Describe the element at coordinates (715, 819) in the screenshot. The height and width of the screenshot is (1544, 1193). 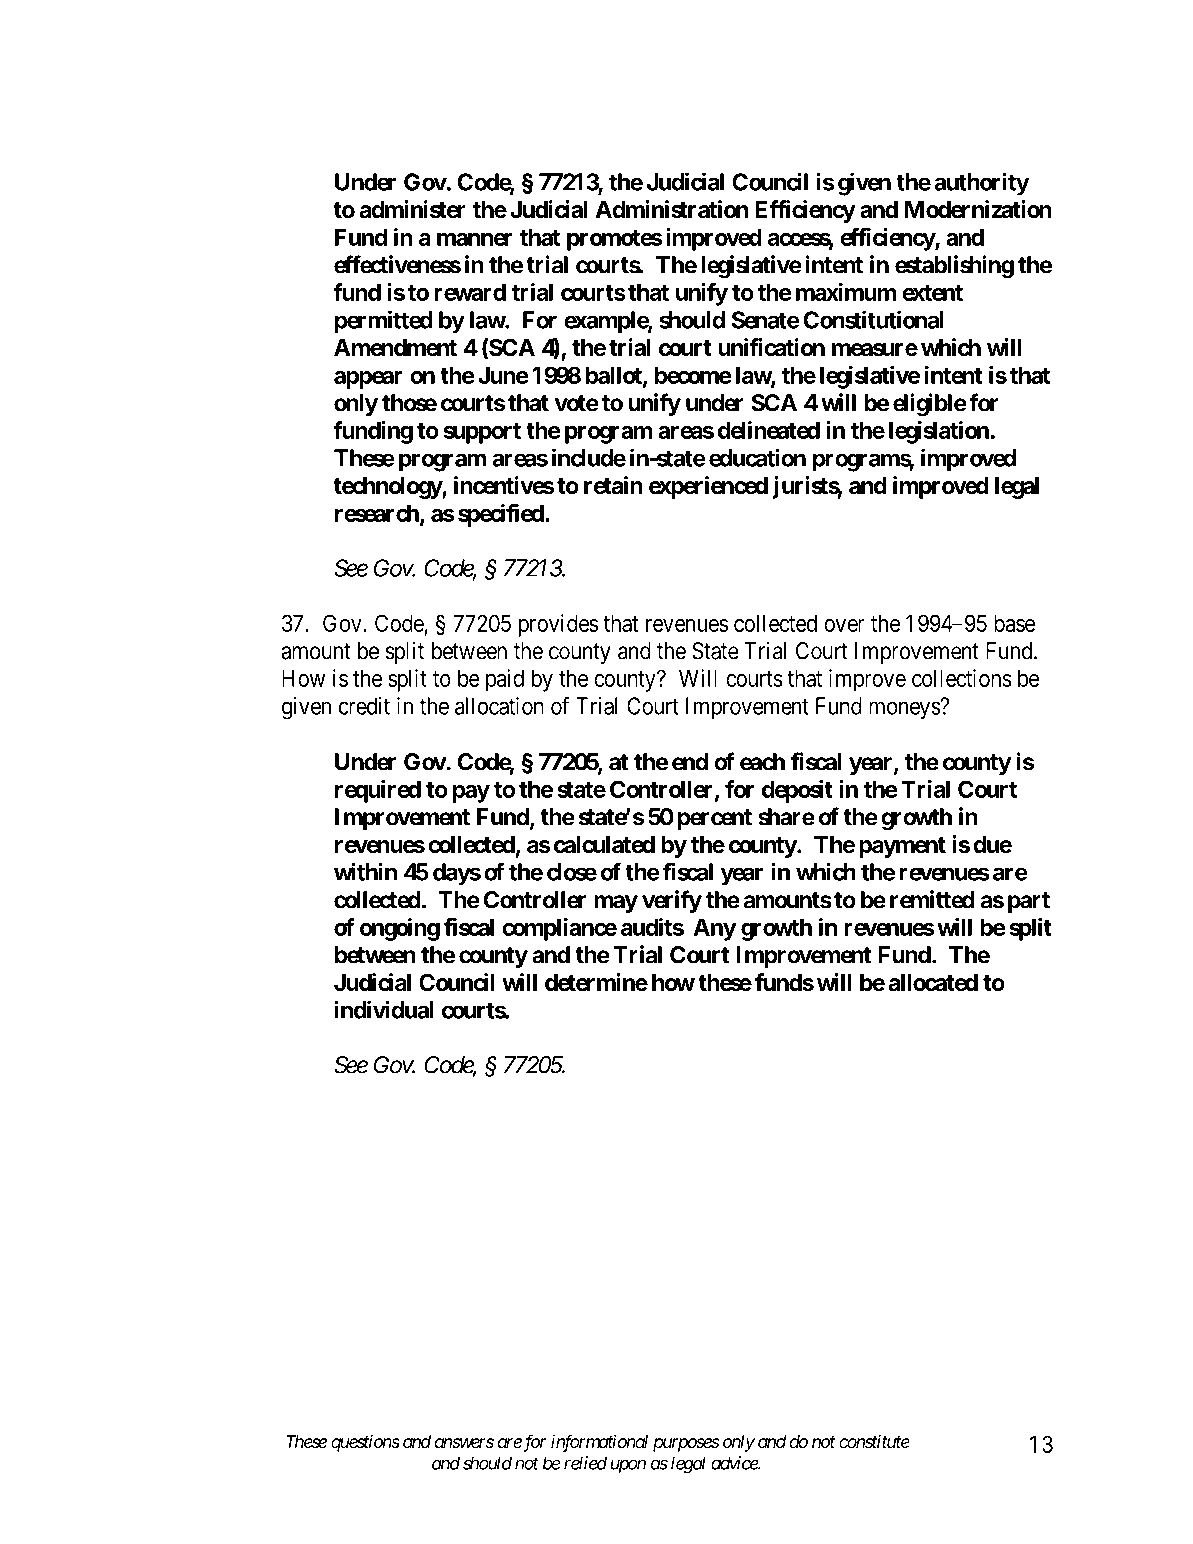
I see `percent` at that location.
